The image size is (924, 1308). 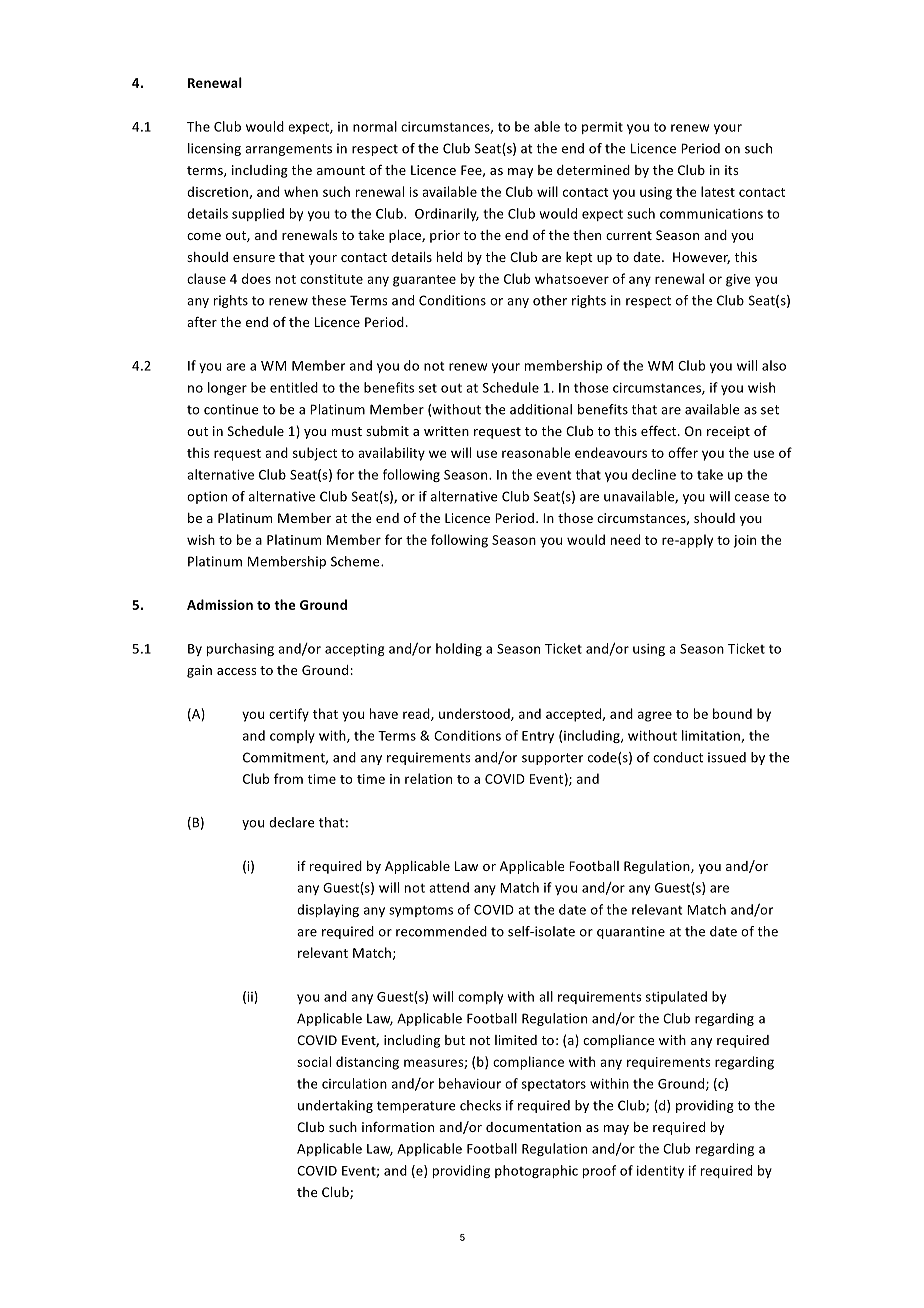 I want to click on latest, so click(x=718, y=191).
